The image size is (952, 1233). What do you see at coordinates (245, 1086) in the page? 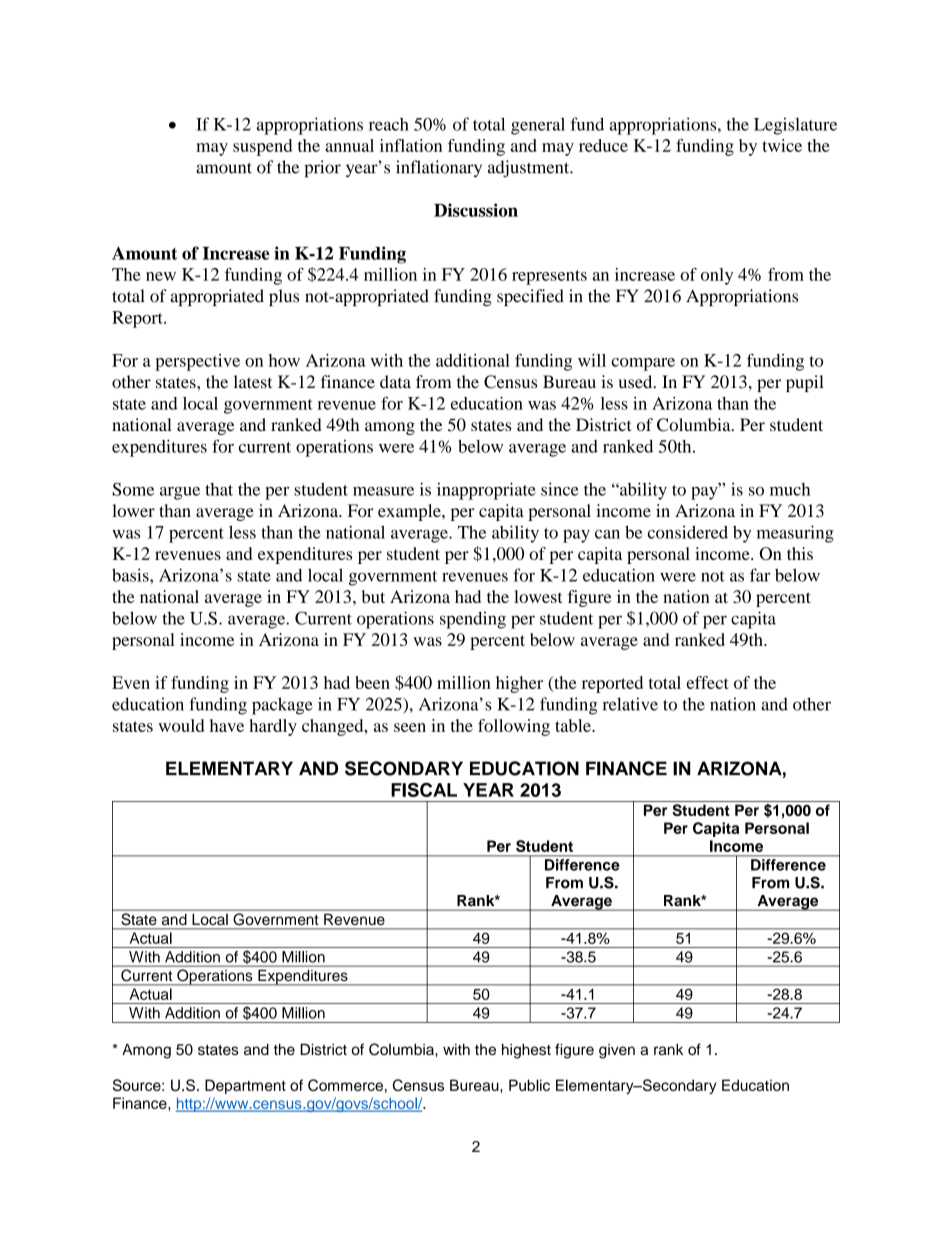
I see `Department` at bounding box center [245, 1086].
